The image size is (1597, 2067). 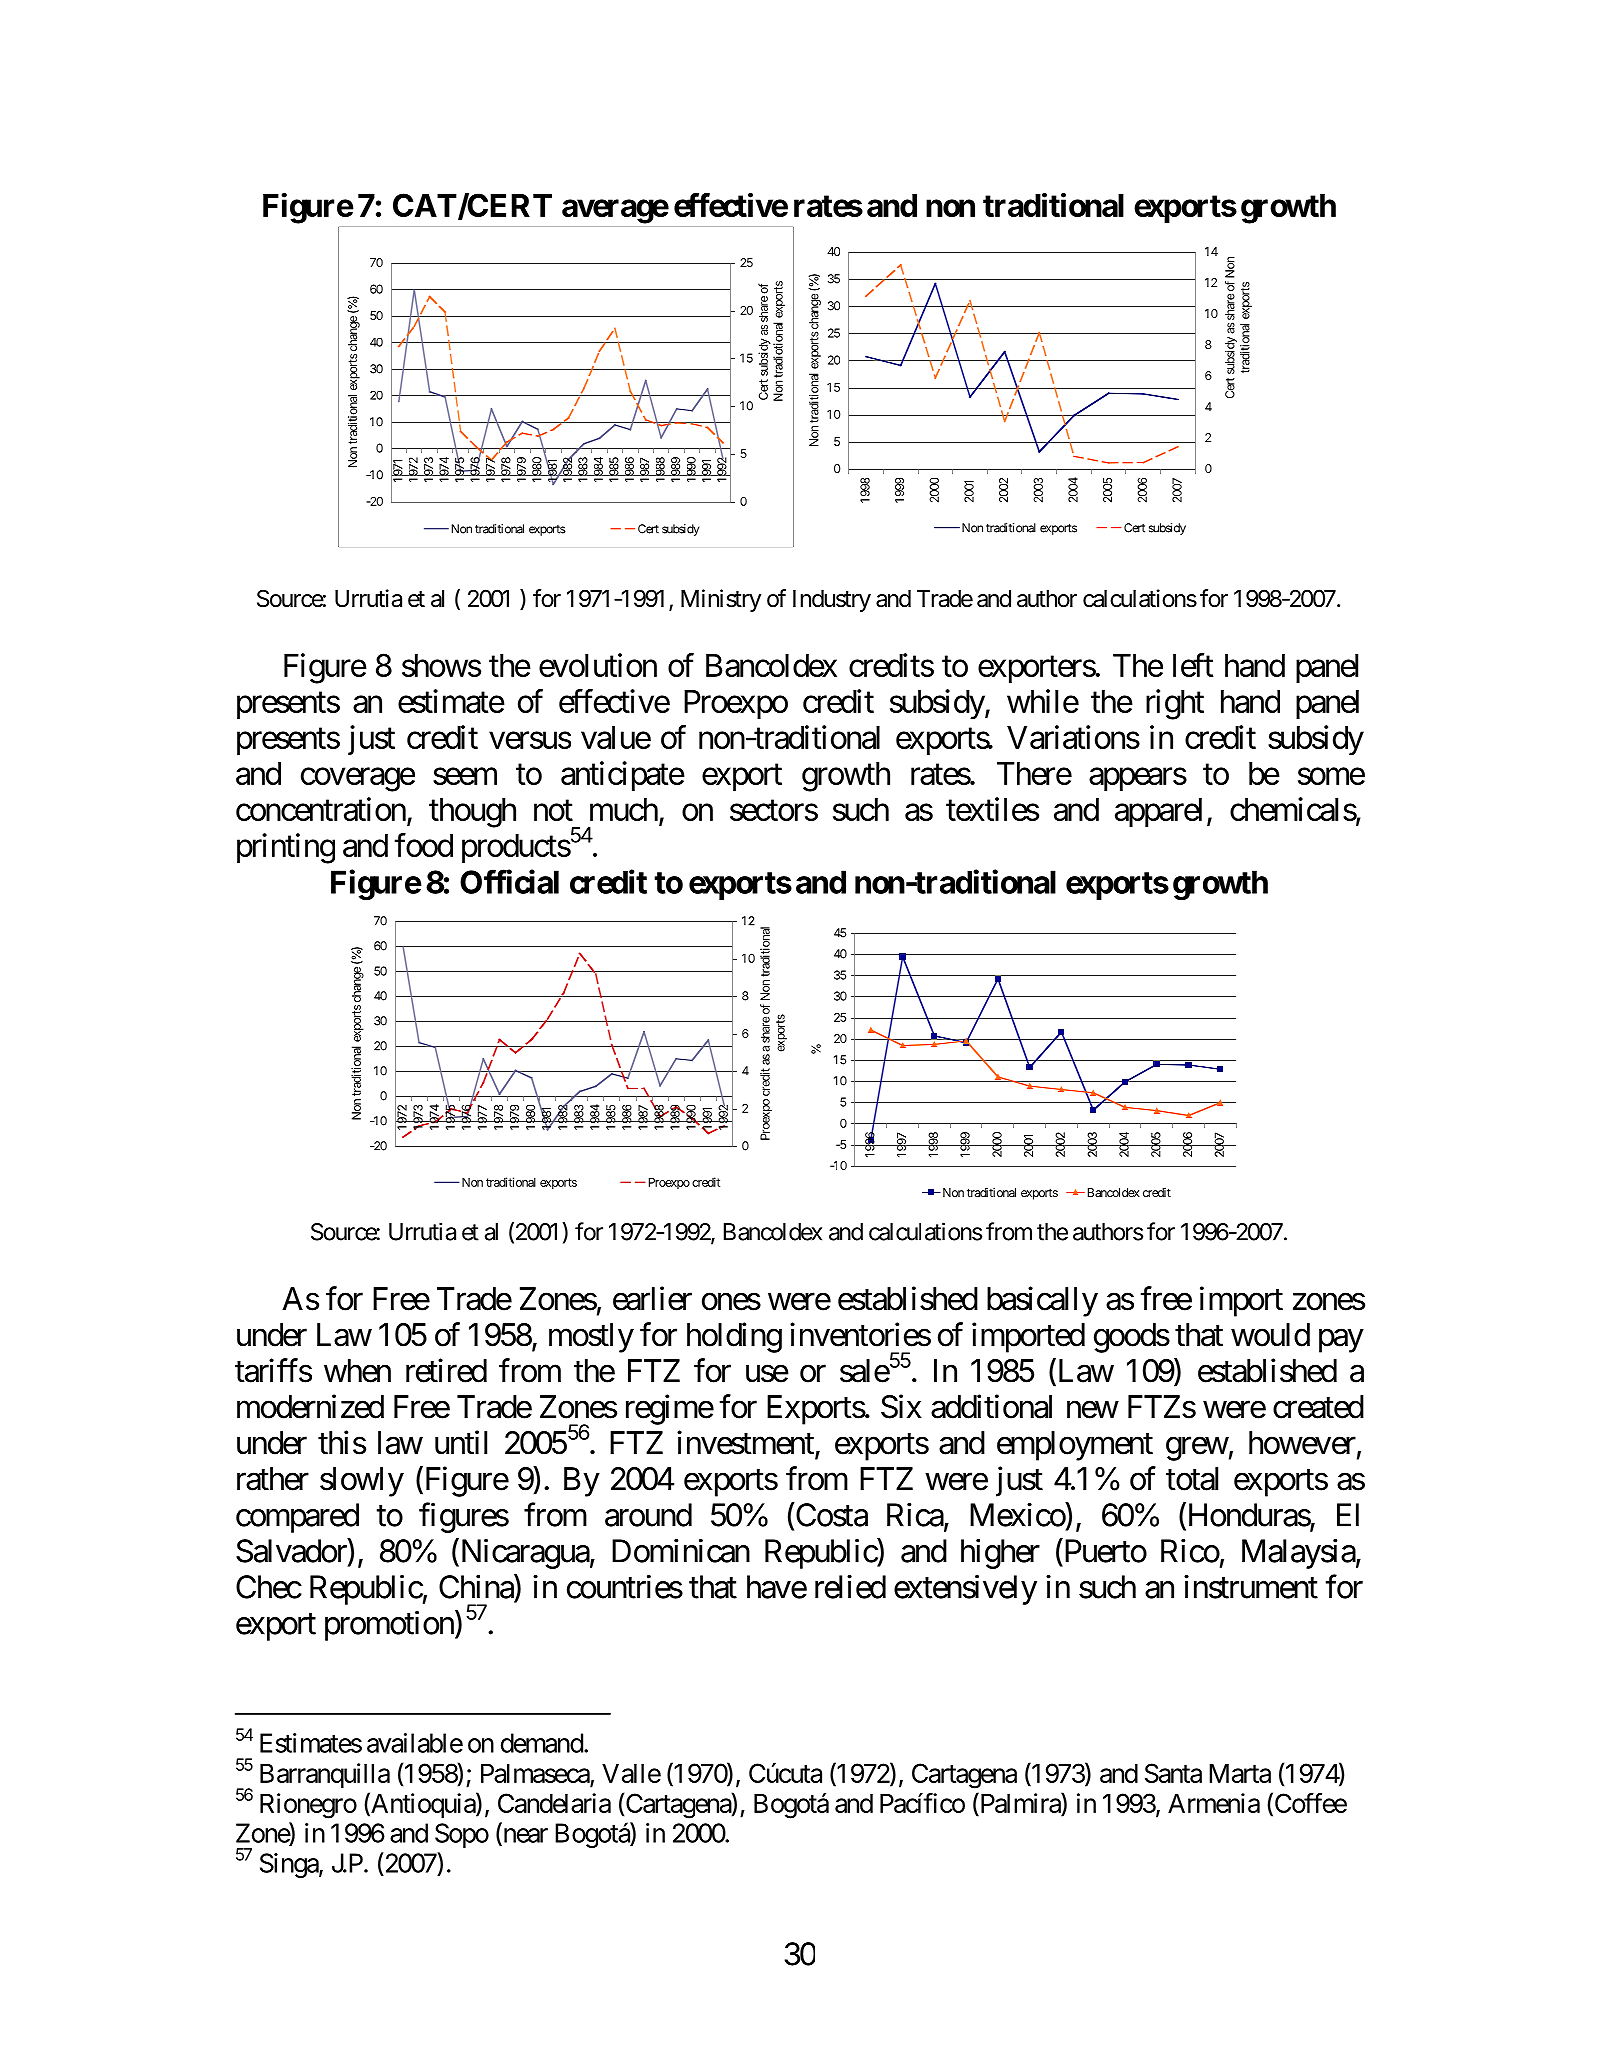 I want to click on Singa, so click(x=290, y=1865).
